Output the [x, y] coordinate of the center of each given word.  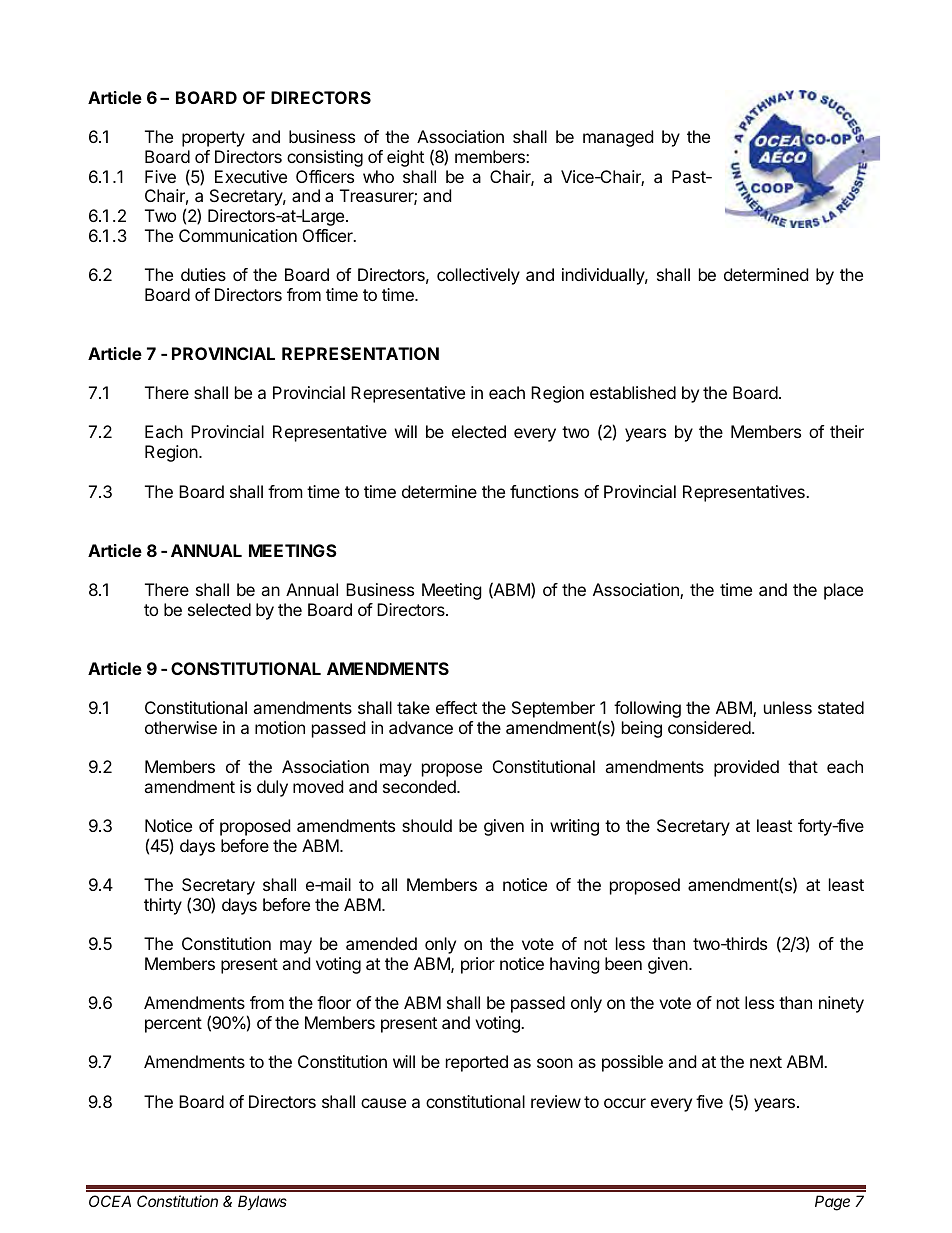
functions [544, 491]
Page [832, 1203]
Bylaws [262, 1202]
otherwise [181, 727]
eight [405, 158]
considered [709, 727]
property [213, 139]
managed [618, 138]
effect [456, 707]
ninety [841, 1004]
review [556, 1101]
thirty [163, 906]
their [847, 431]
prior [478, 965]
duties [203, 274]
